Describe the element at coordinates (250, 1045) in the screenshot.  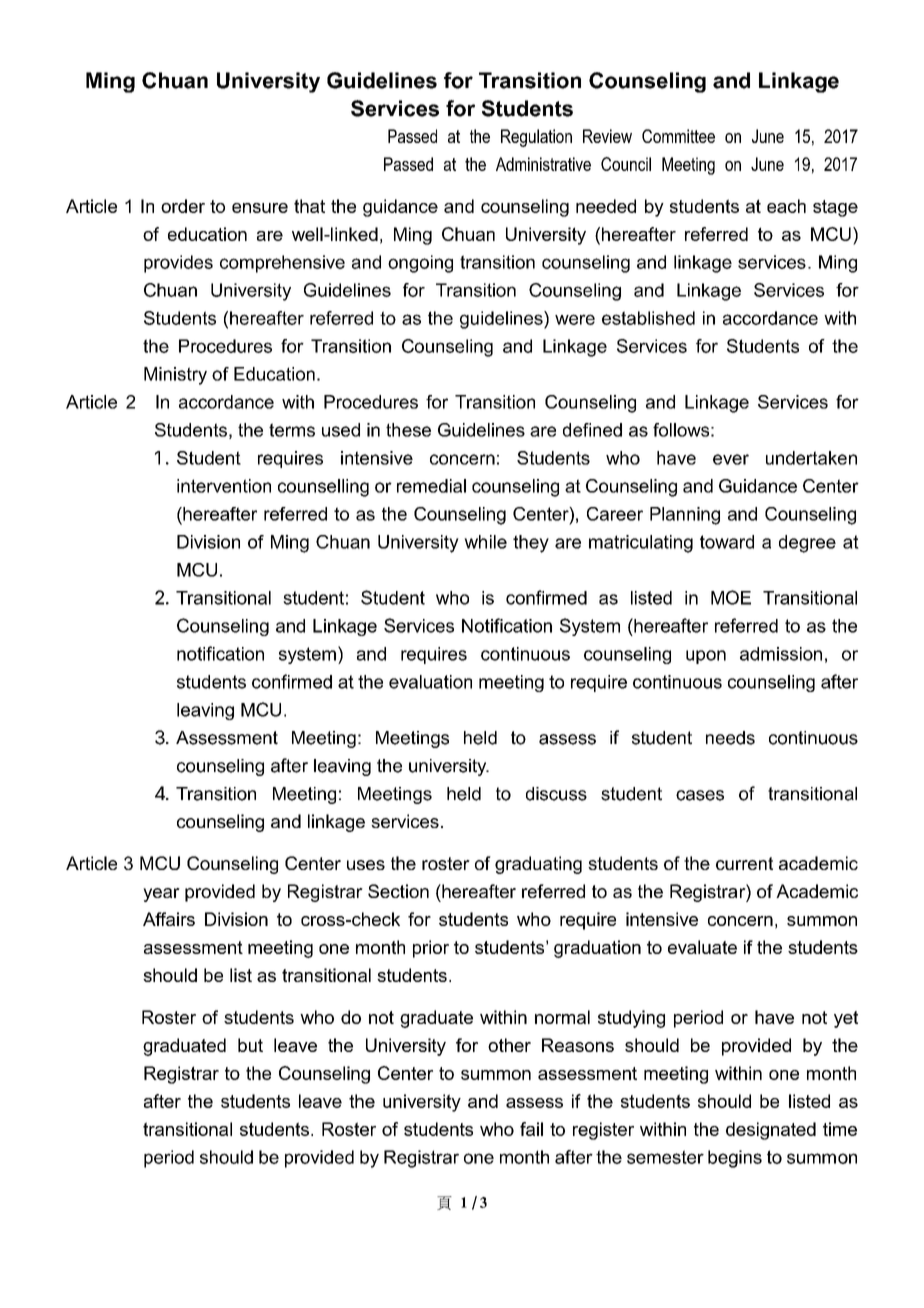
I see `but` at that location.
